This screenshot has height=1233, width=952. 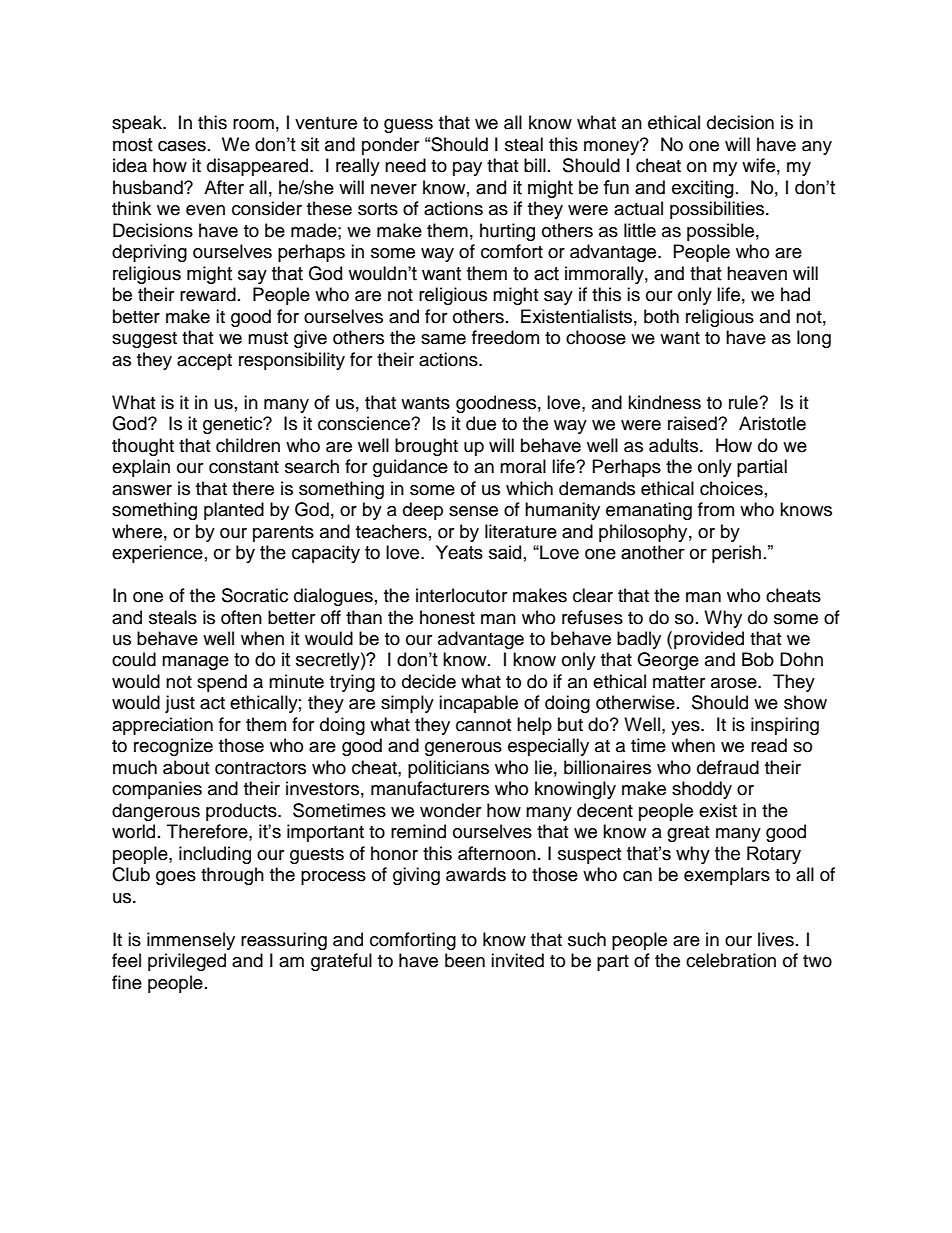 I want to click on cases, so click(x=182, y=146).
